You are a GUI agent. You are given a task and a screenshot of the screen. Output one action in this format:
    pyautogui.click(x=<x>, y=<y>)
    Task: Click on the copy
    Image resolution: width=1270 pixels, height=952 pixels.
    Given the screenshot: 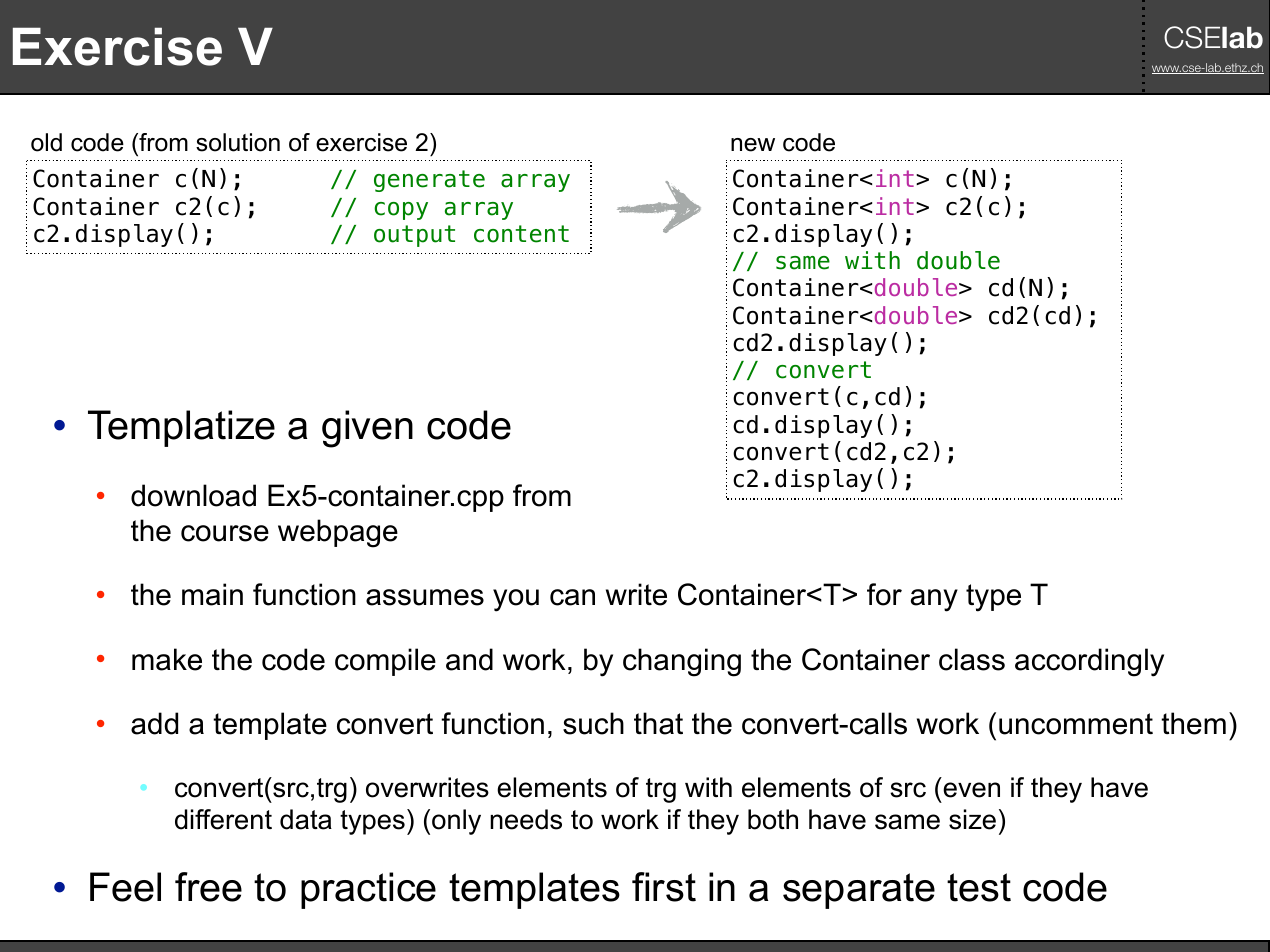 What is the action you would take?
    pyautogui.click(x=401, y=211)
